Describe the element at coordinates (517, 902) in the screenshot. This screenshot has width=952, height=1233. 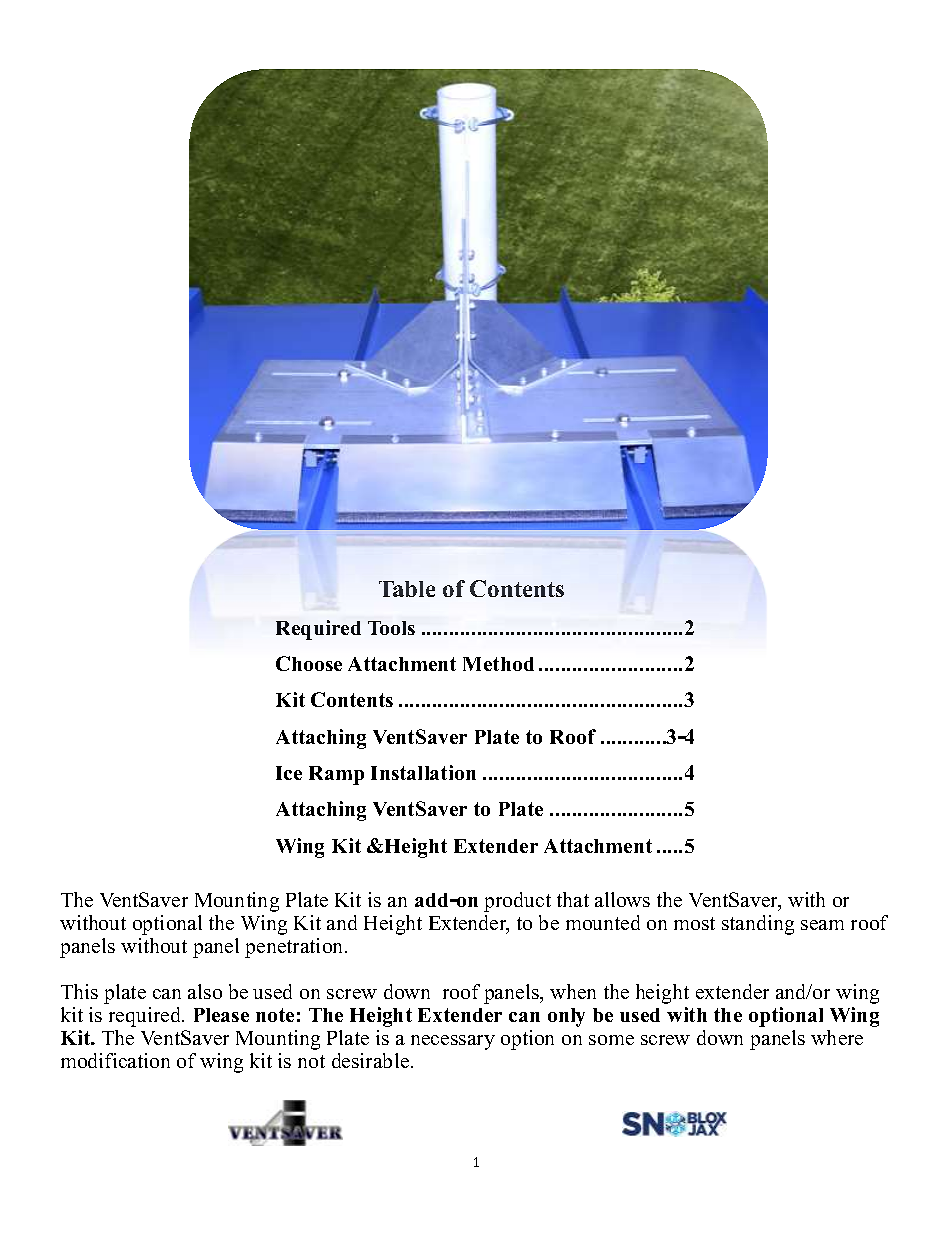
I see `product` at that location.
